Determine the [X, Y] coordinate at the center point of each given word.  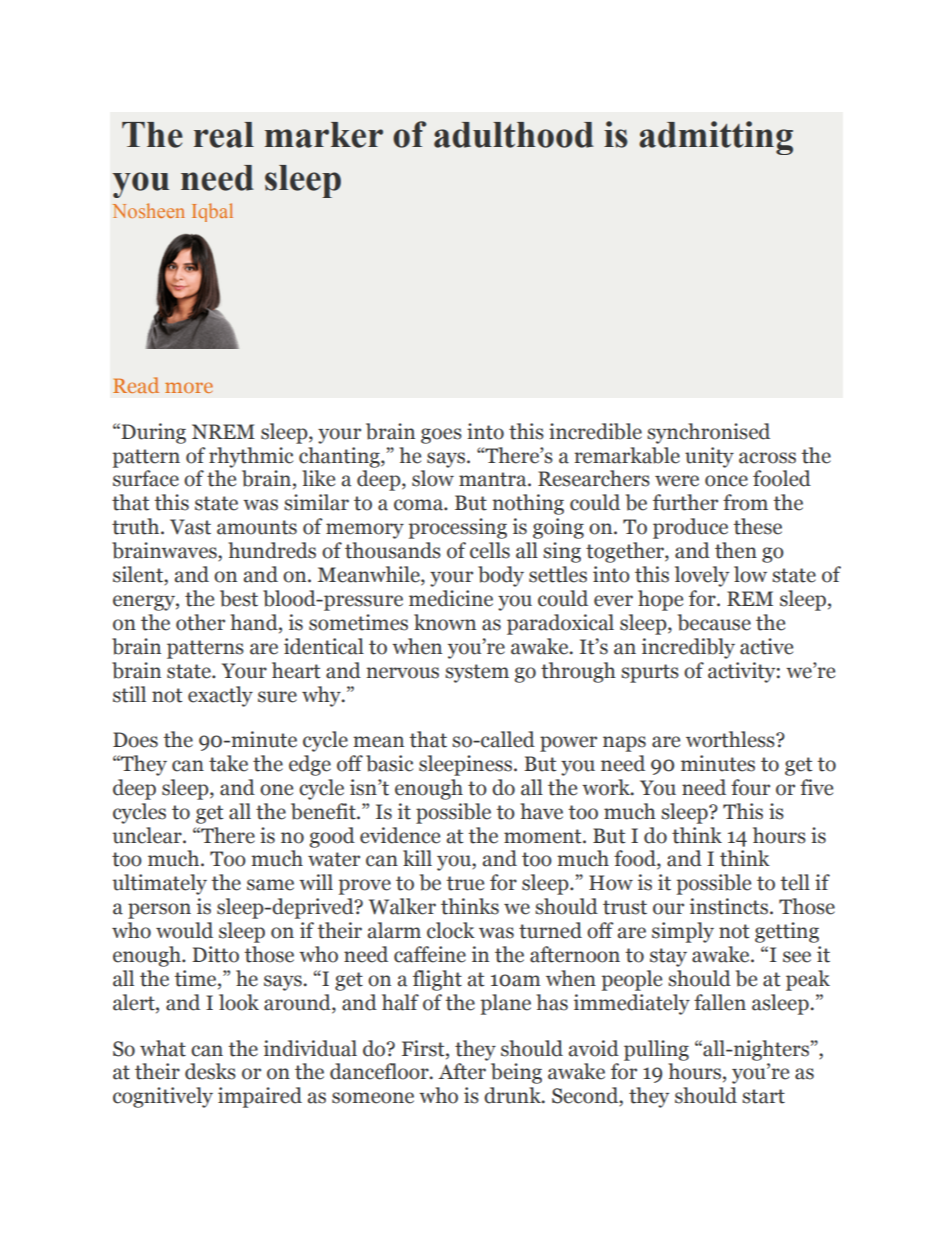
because [714, 622]
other [200, 622]
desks [210, 1071]
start [763, 1096]
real [224, 135]
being [516, 1073]
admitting [716, 138]
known [445, 622]
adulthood [514, 135]
